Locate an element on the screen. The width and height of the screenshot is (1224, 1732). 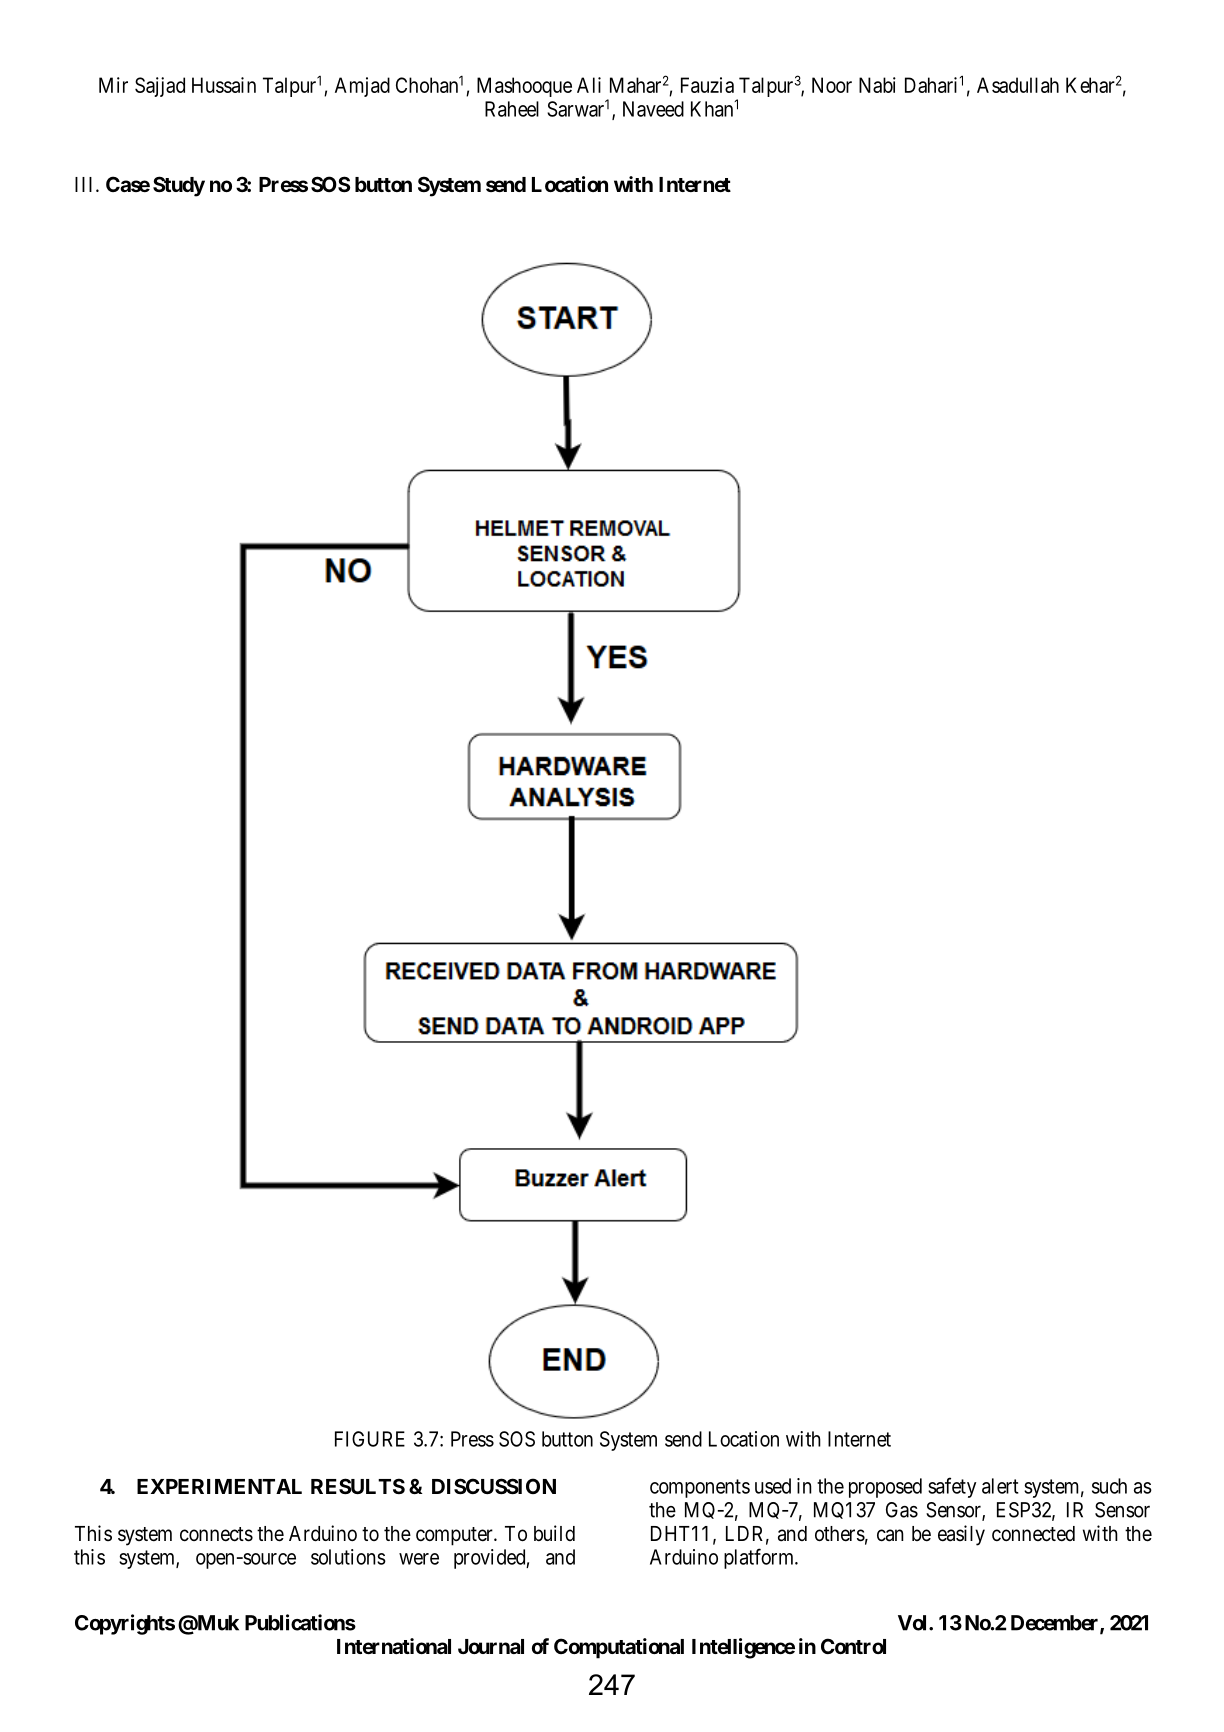
DISCUSSION is located at coordinates (494, 1486).
